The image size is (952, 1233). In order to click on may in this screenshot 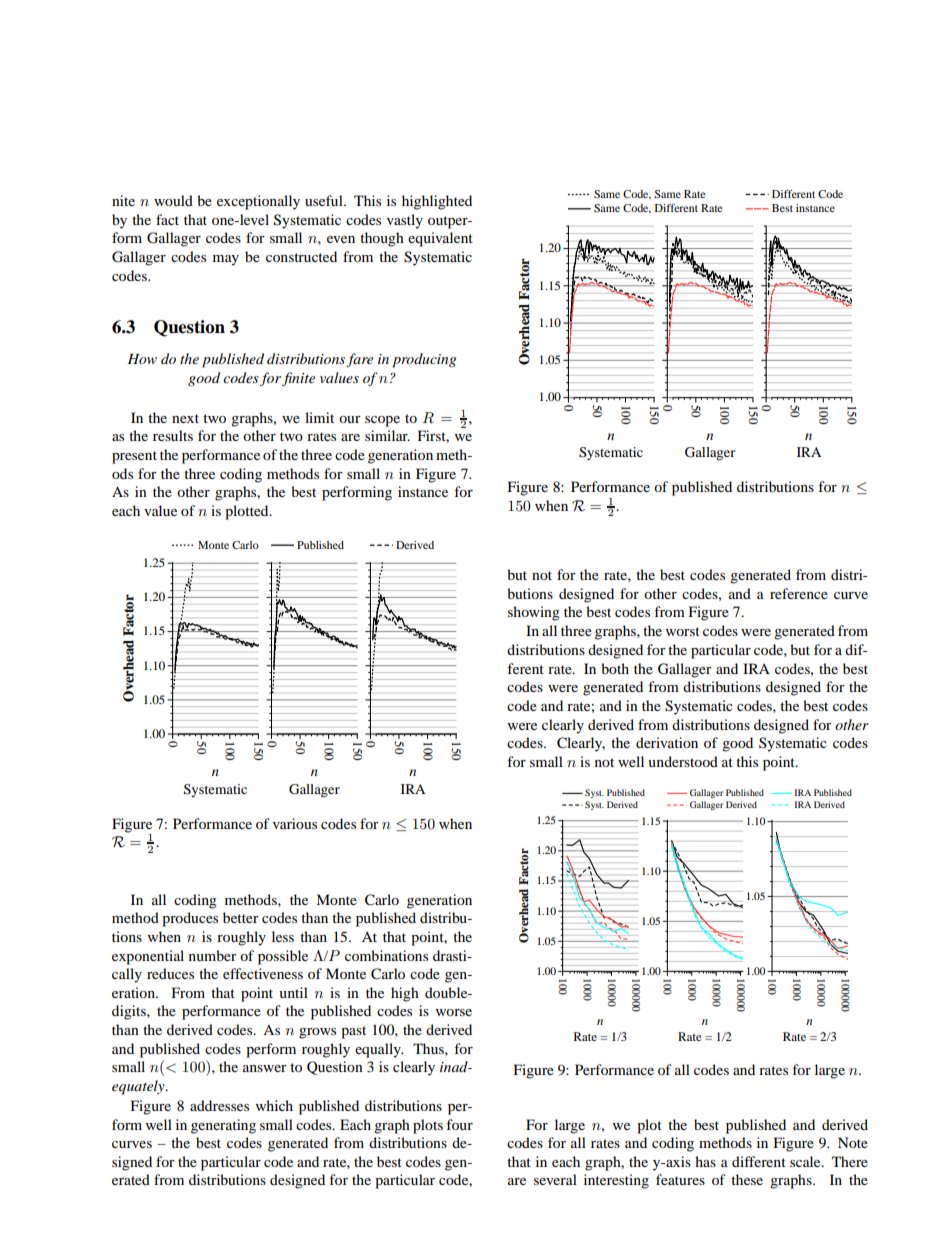, I will do `click(226, 260)`.
